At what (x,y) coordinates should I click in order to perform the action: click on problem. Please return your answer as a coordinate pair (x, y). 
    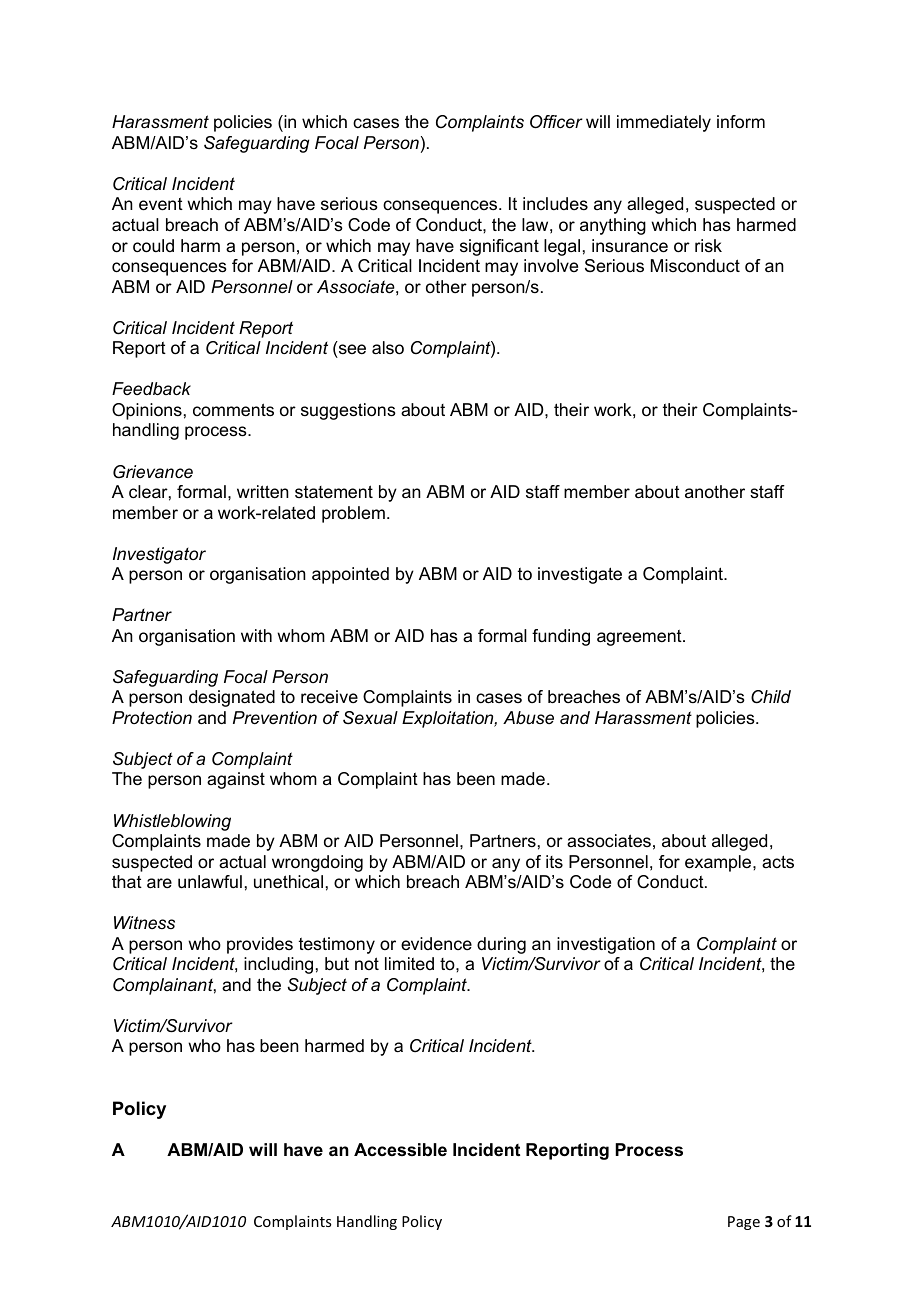
    Looking at the image, I should click on (353, 514).
